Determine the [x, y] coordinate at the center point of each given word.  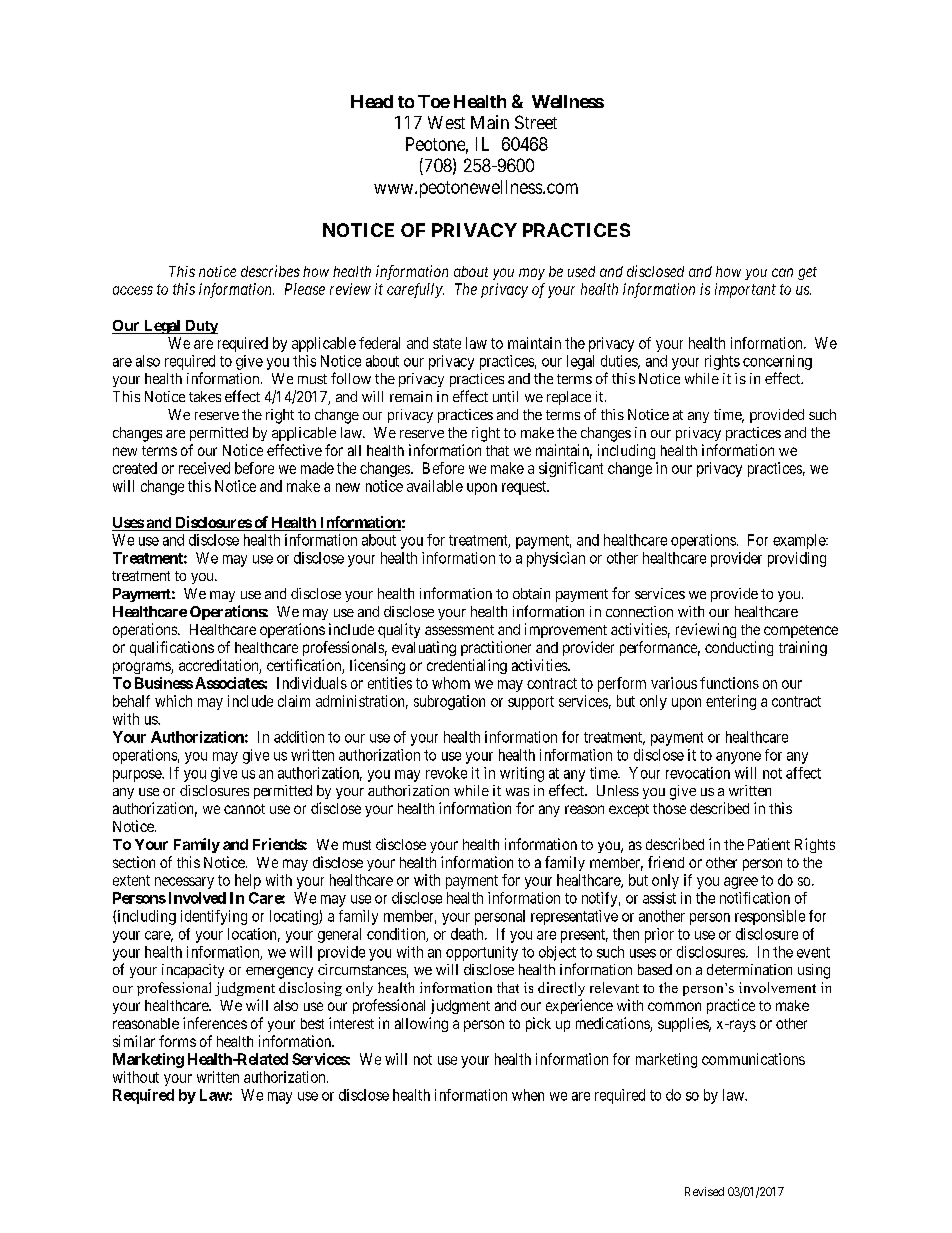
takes [205, 396]
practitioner [496, 648]
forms [177, 1041]
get [807, 273]
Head [372, 101]
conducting [739, 648]
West [446, 122]
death [468, 934]
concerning [777, 362]
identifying [214, 917]
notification [755, 898]
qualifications [172, 648]
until [505, 396]
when [528, 1095]
